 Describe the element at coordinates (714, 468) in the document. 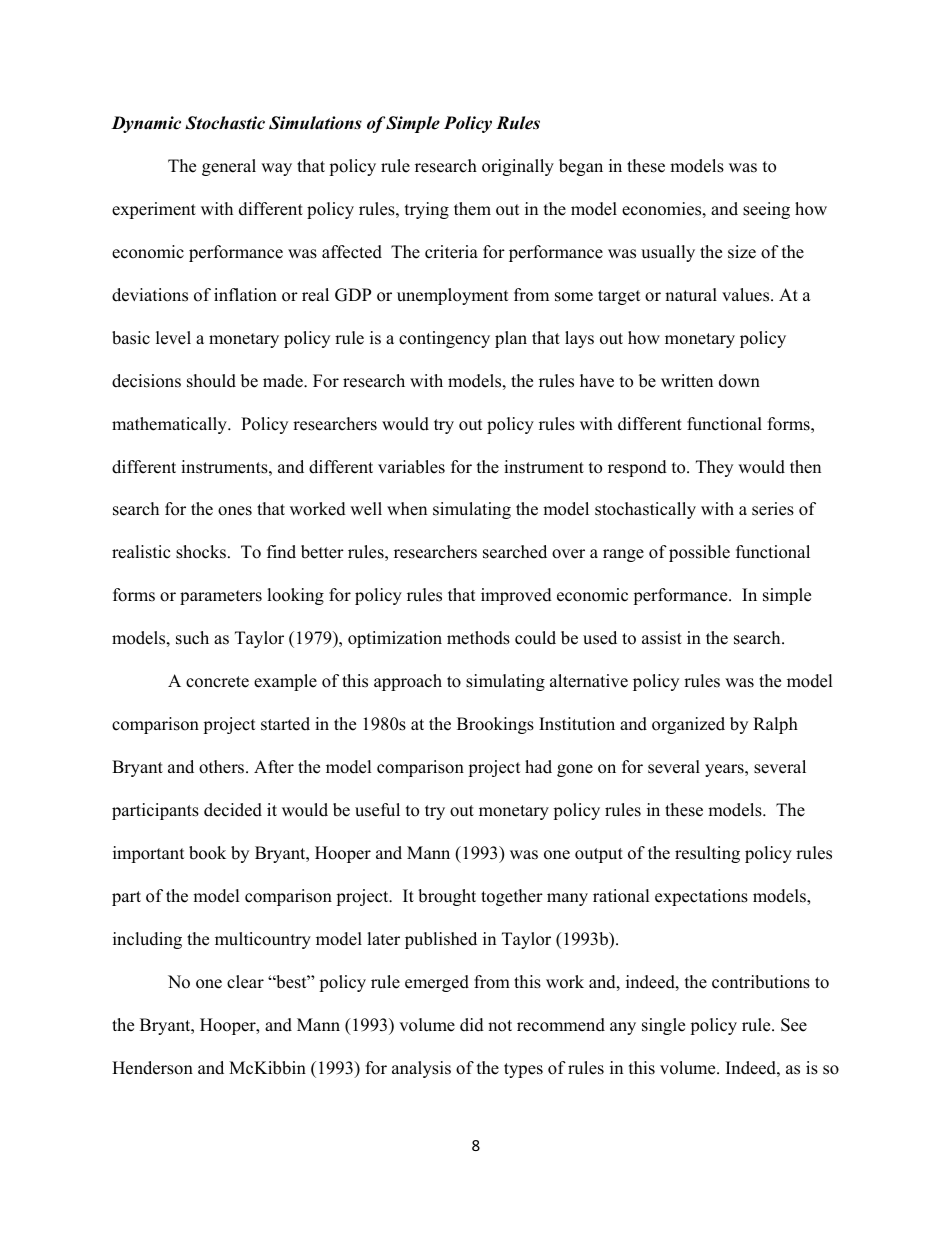

I see `They` at that location.
